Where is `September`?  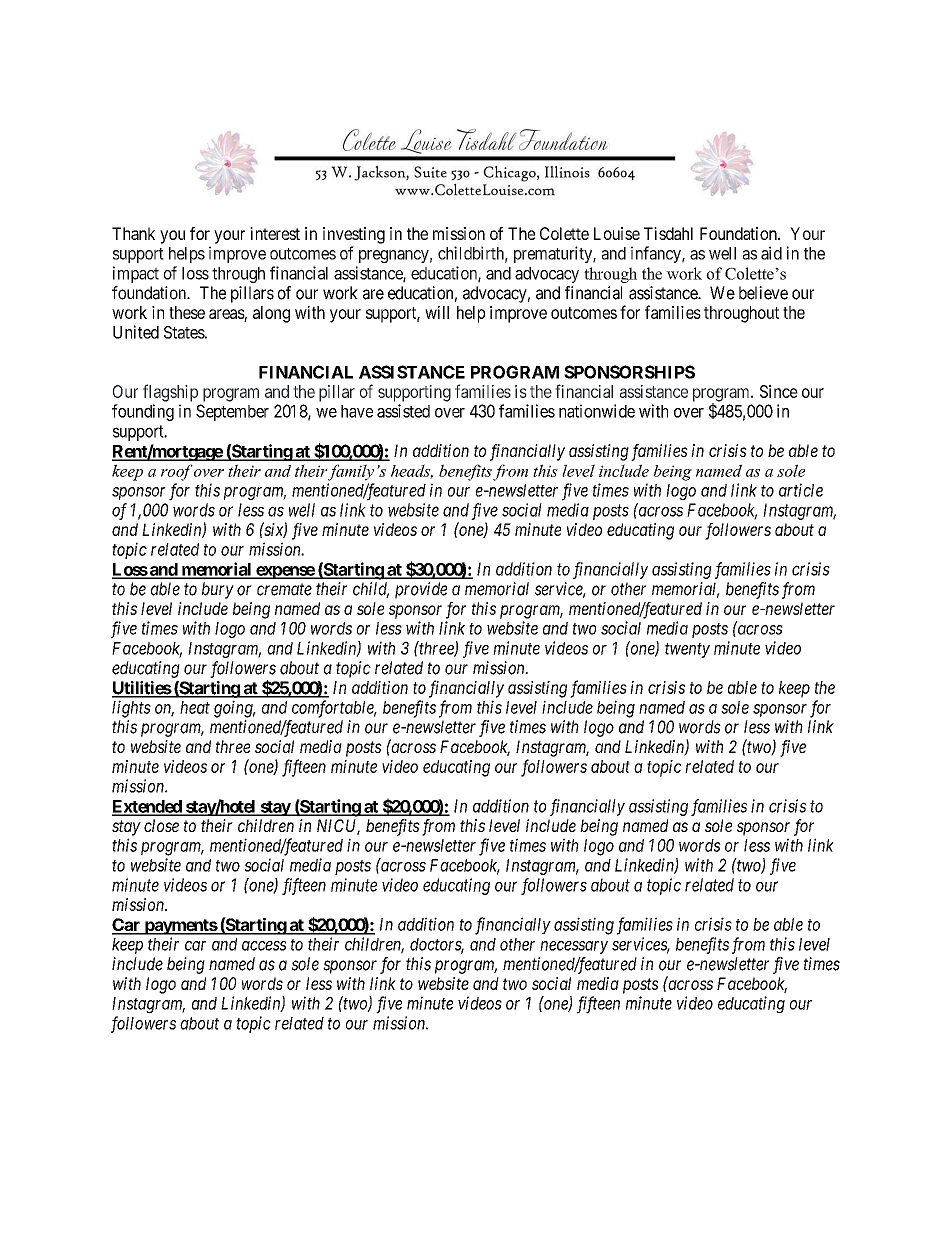
September is located at coordinates (232, 412).
